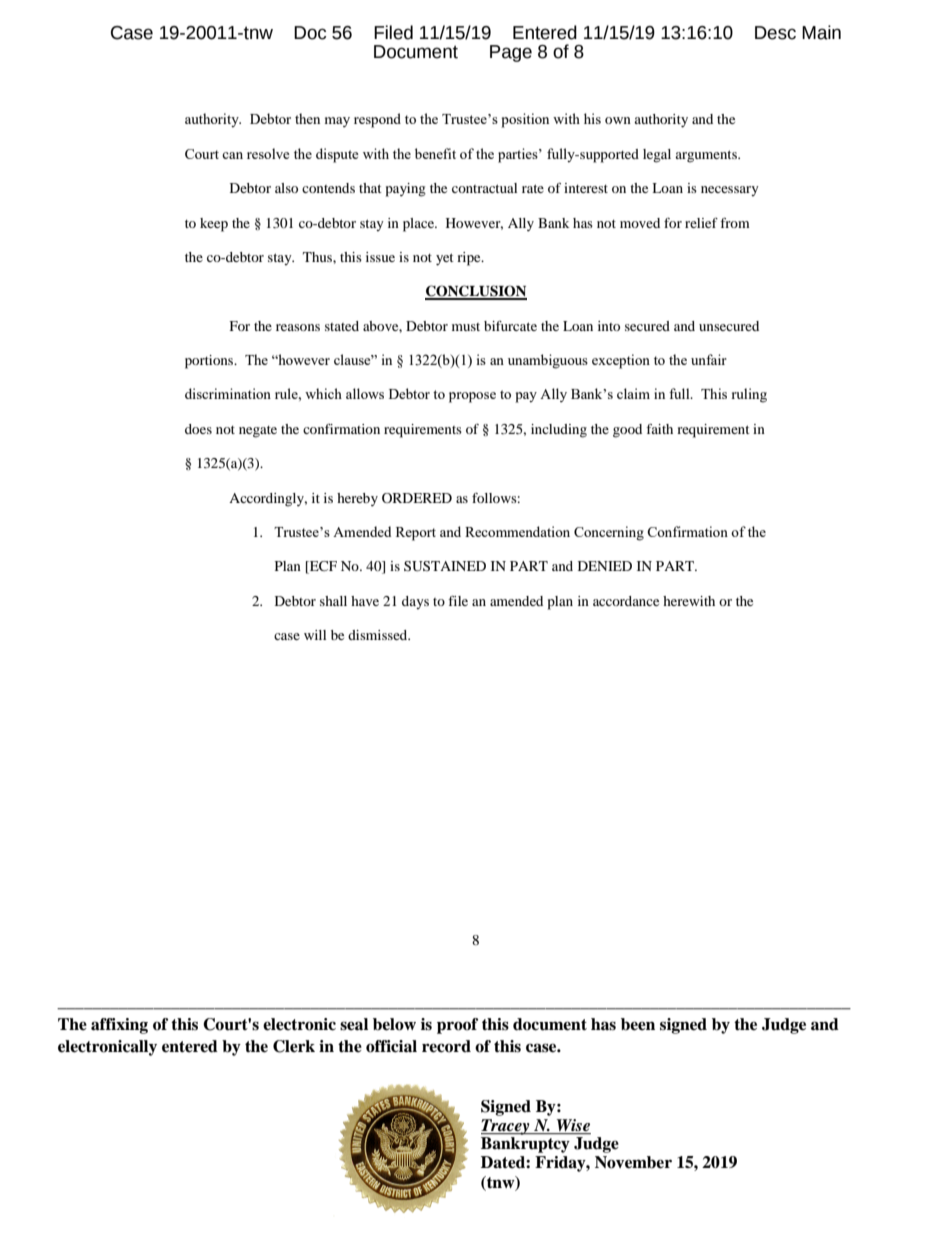 The height and width of the page is (1233, 952). I want to click on Clerk, so click(294, 1046).
